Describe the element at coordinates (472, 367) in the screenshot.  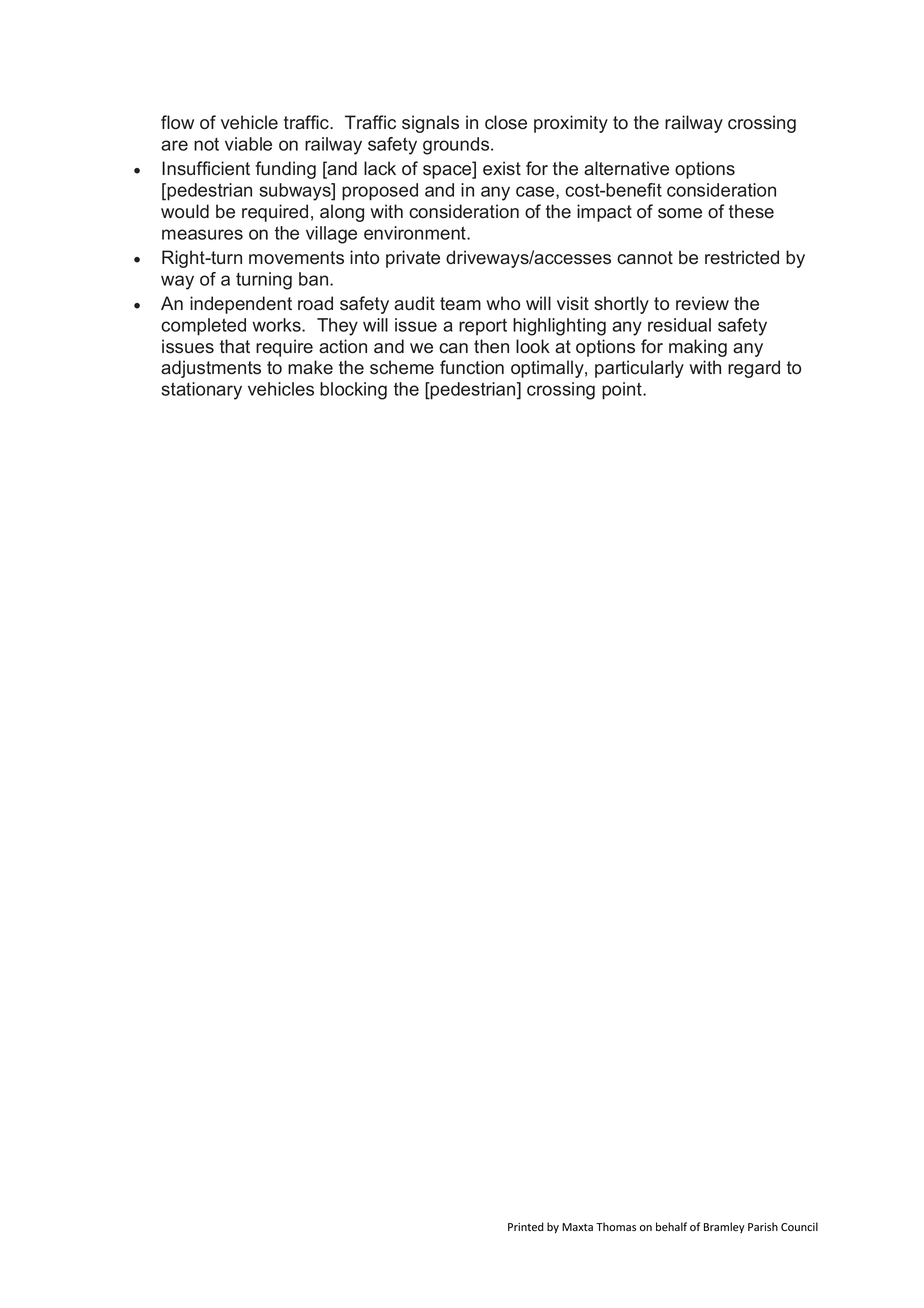
I see `function` at that location.
